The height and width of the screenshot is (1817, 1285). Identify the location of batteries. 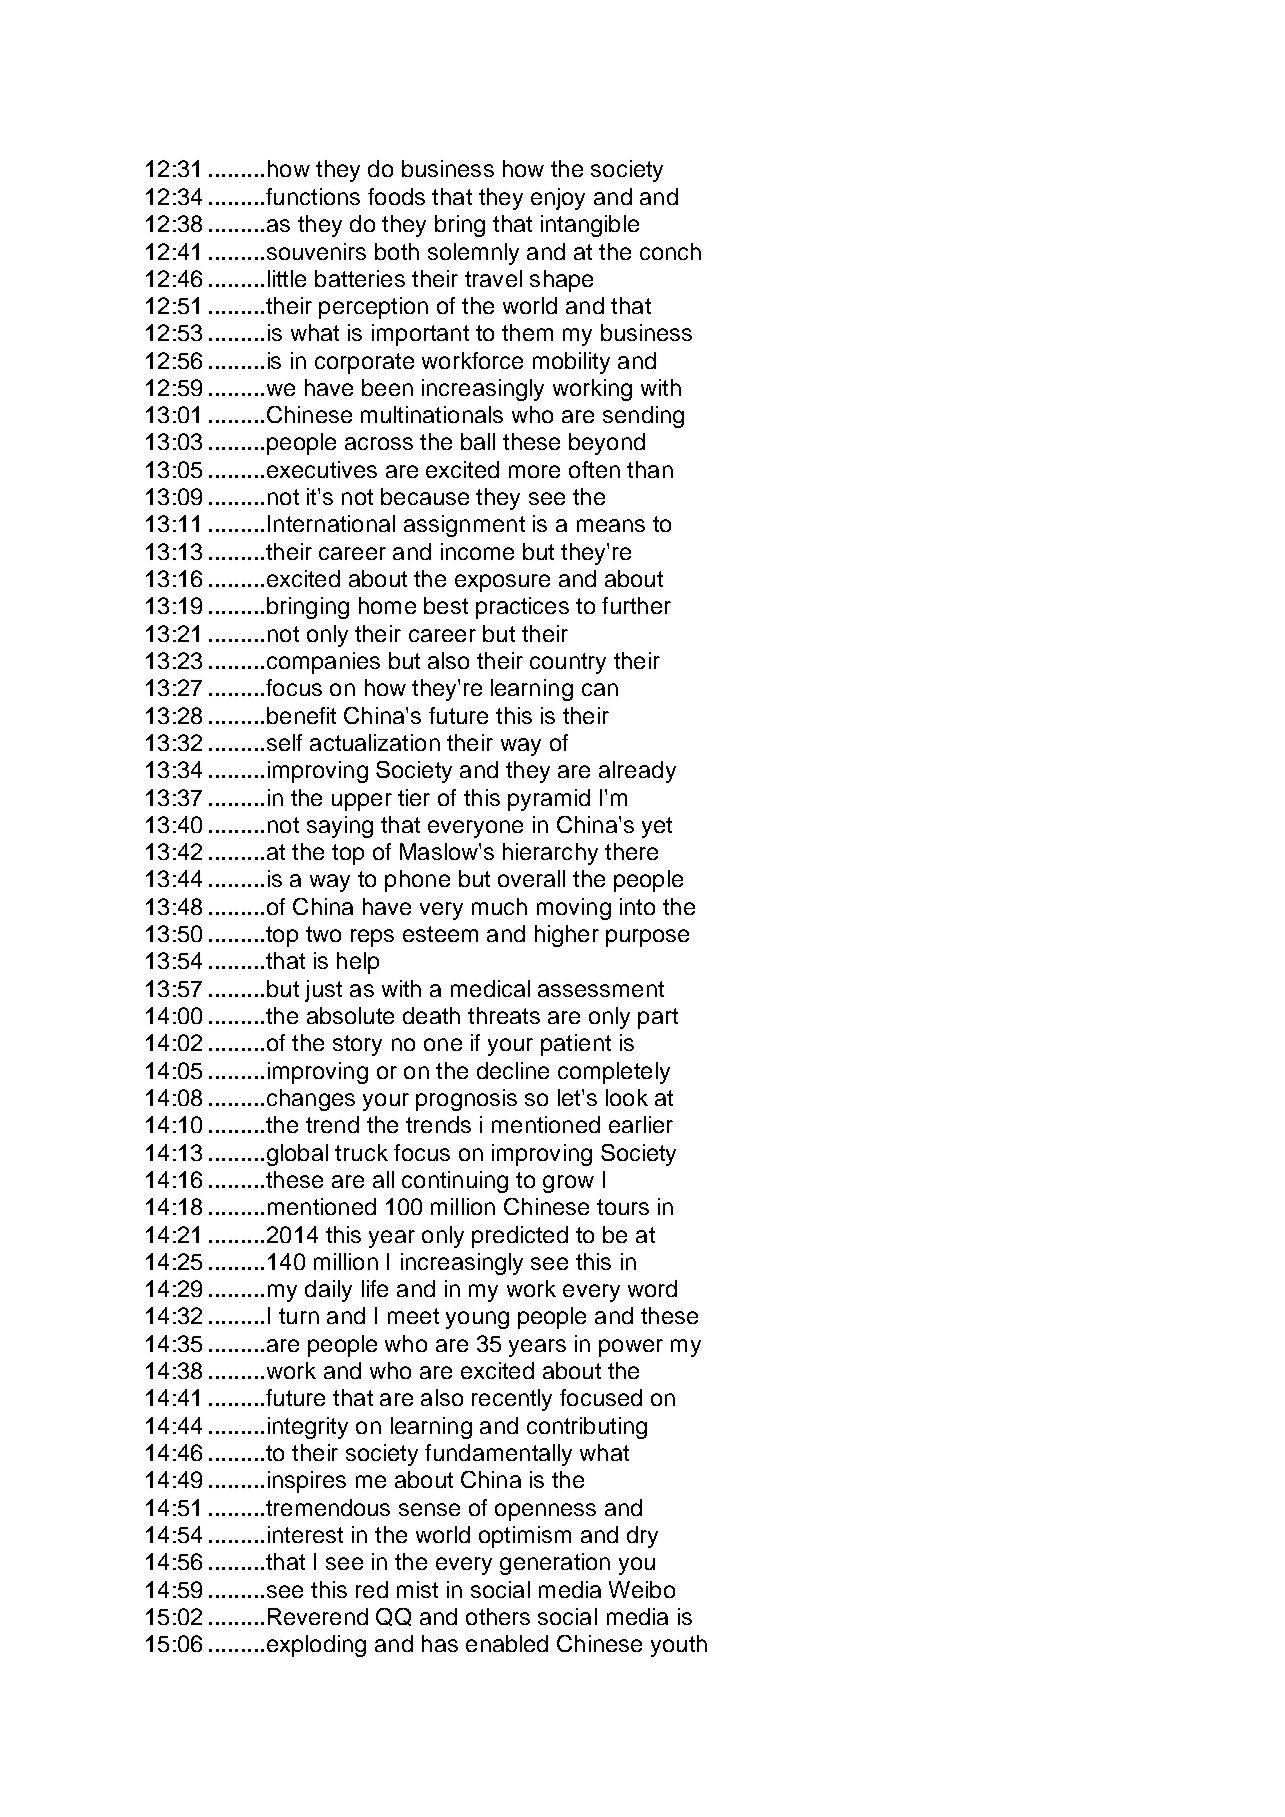
(360, 278).
